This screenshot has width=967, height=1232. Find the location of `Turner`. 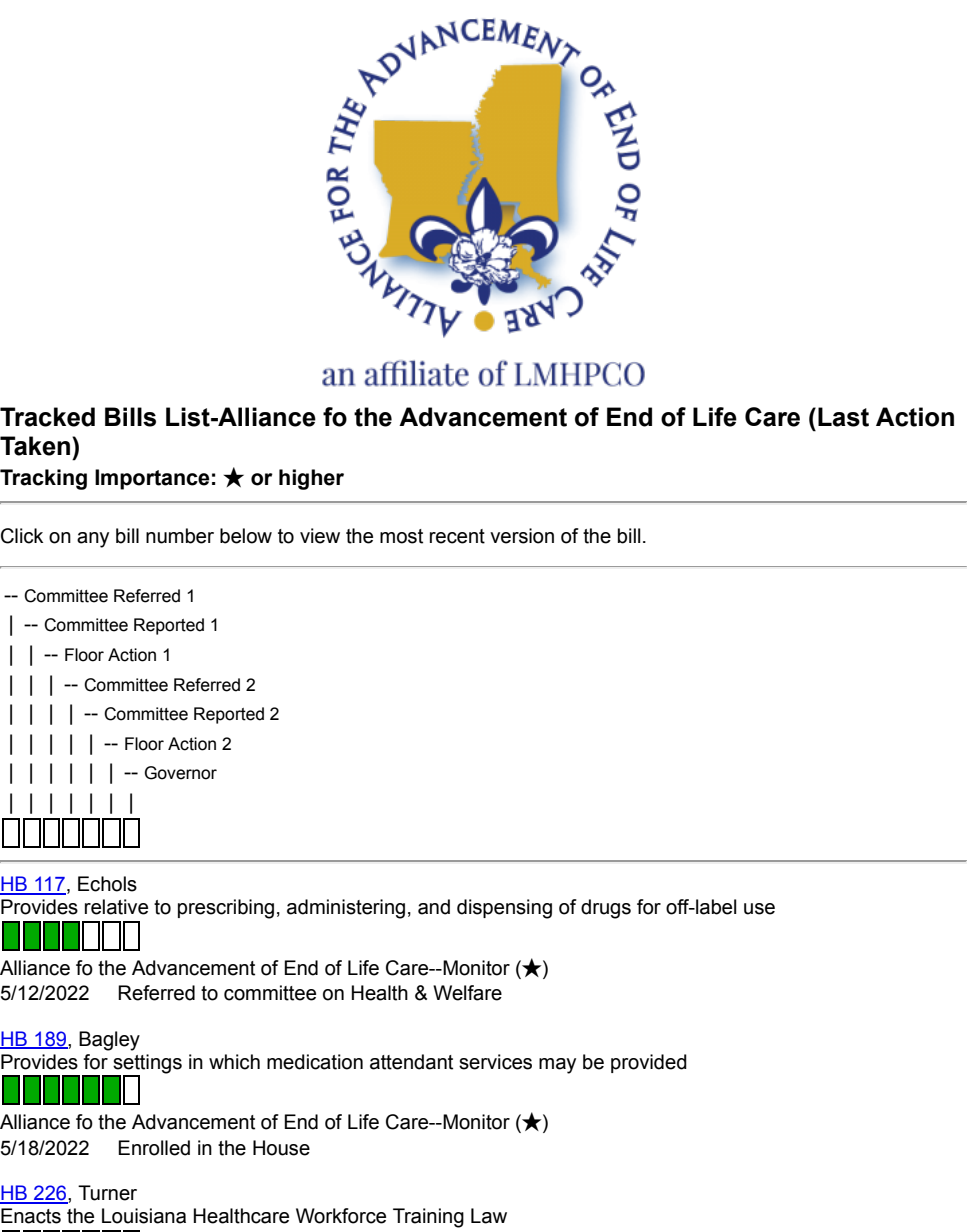

Turner is located at coordinates (107, 1193).
